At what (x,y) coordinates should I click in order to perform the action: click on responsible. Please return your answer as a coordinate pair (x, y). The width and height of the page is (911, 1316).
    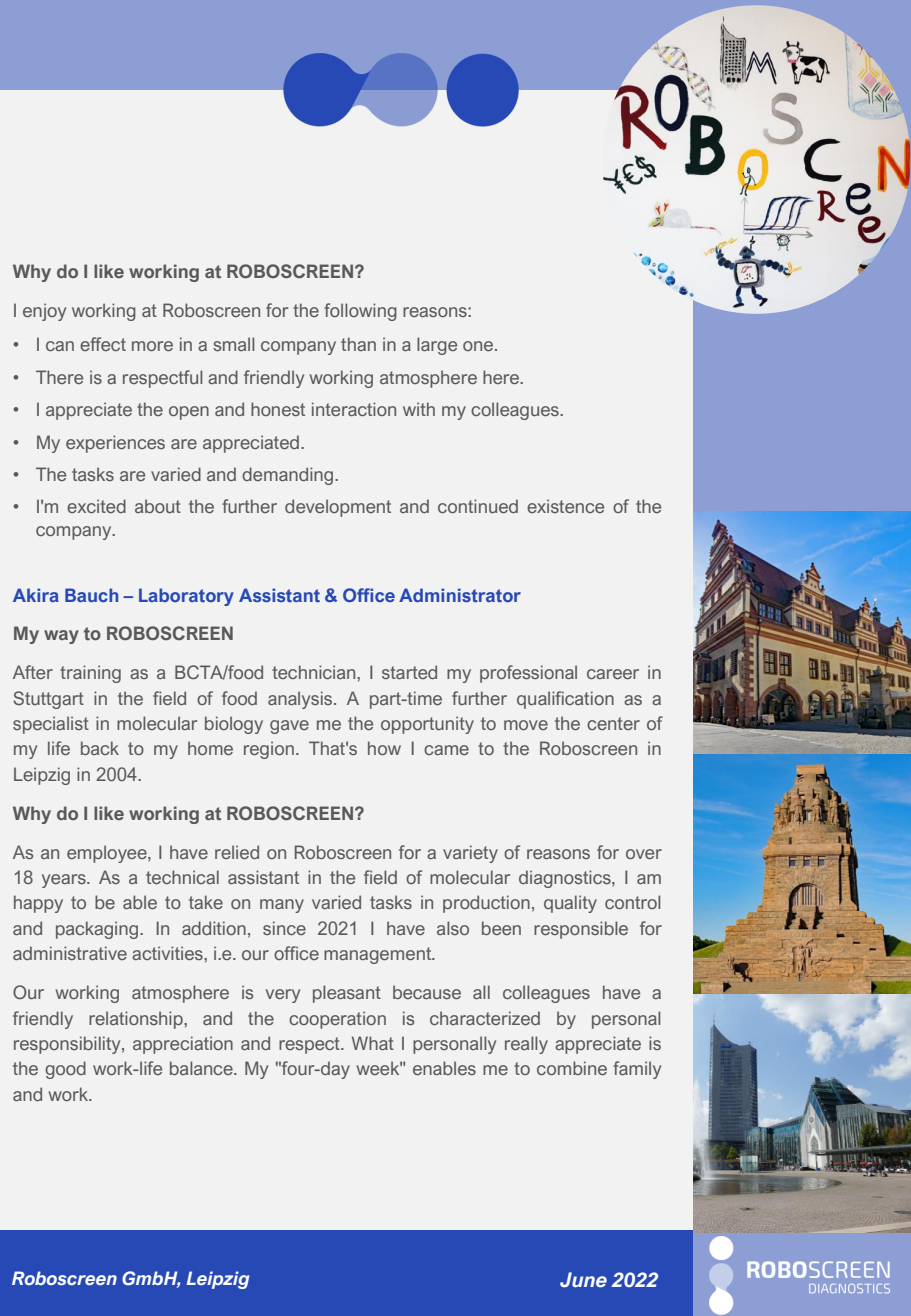
    Looking at the image, I should click on (581, 930).
